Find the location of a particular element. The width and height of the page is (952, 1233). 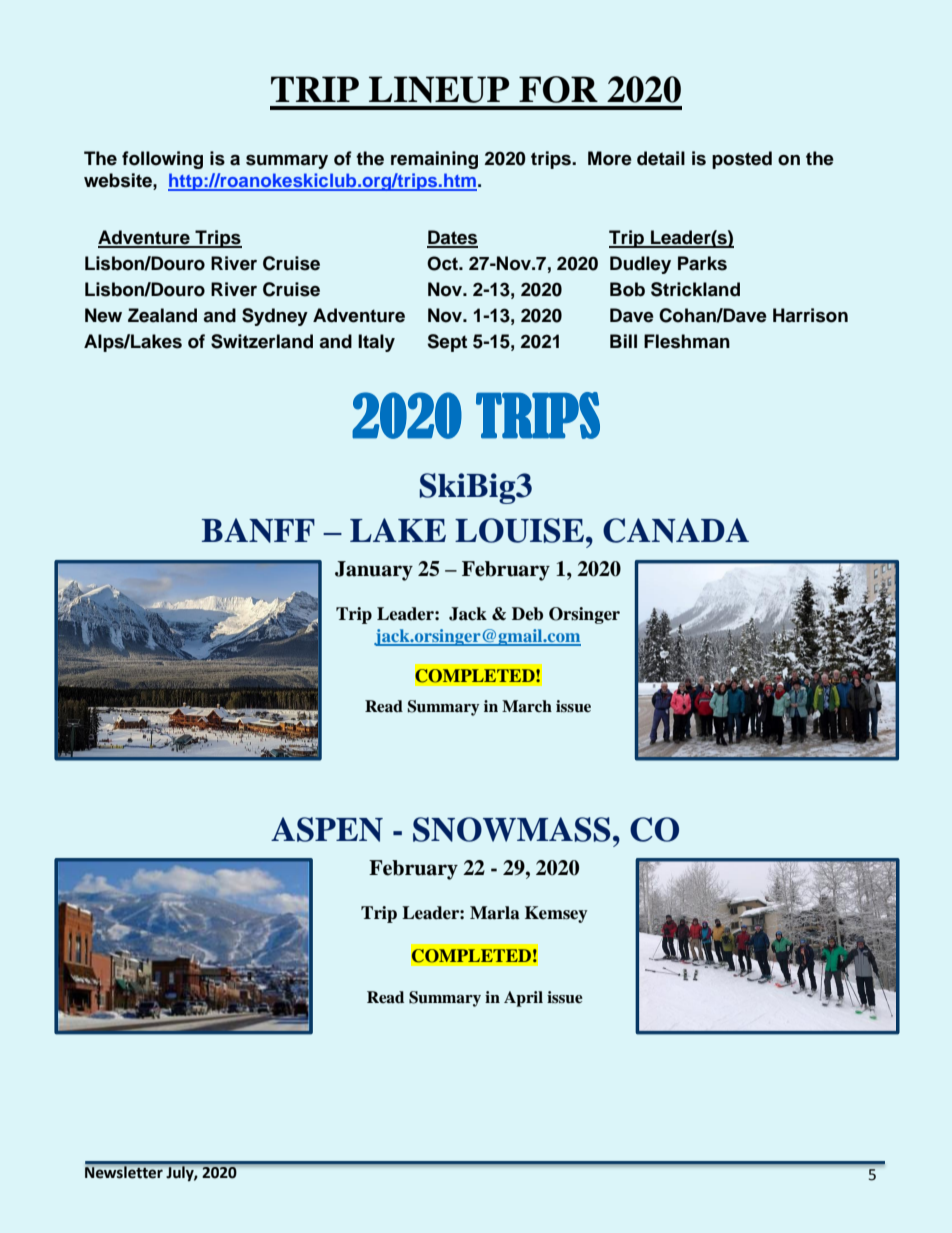

BANFF is located at coordinates (258, 530).
